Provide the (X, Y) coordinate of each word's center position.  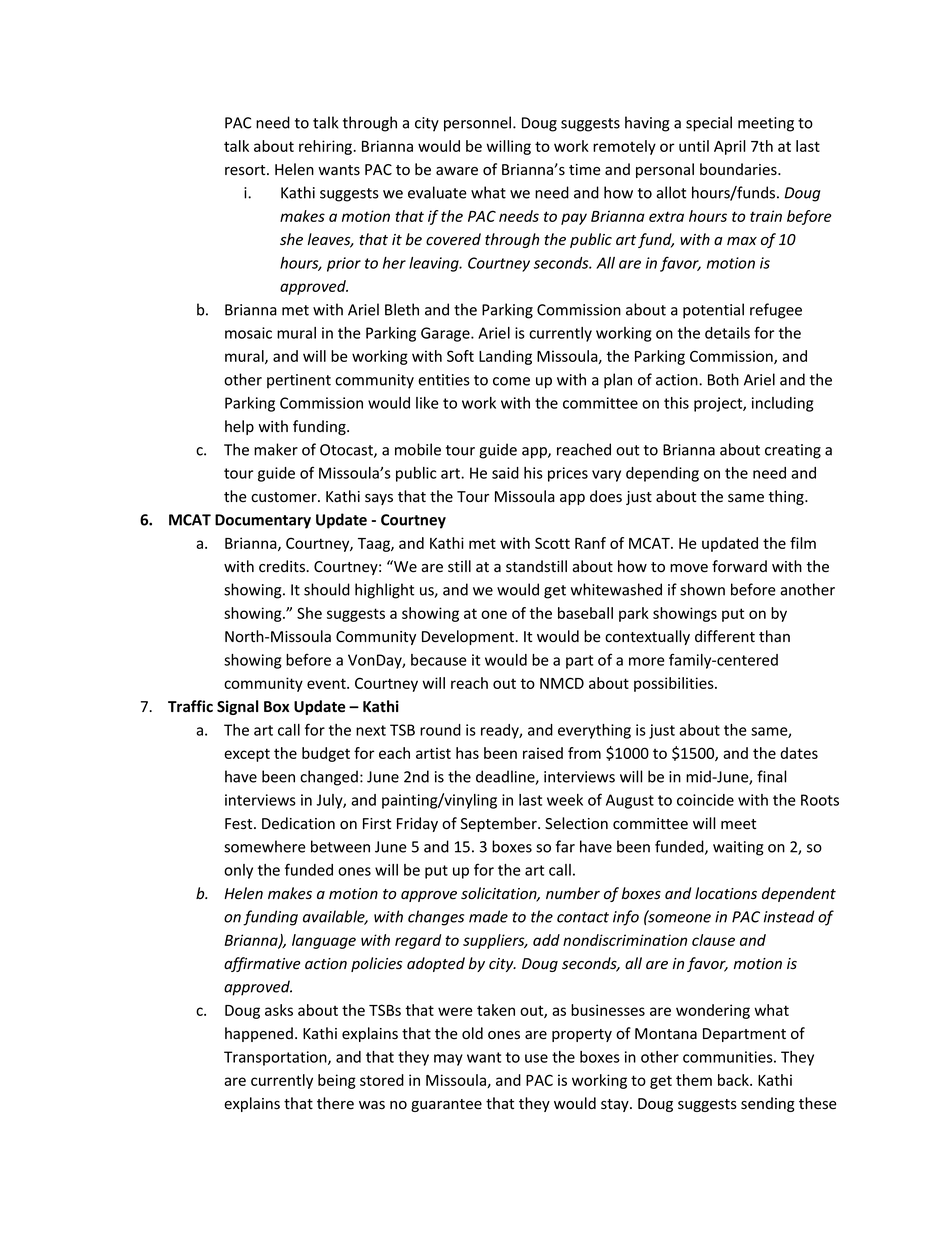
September (500, 824)
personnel (479, 124)
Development (469, 637)
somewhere (265, 846)
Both (723, 379)
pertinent (299, 381)
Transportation (276, 1058)
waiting (738, 848)
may (448, 1060)
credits (283, 566)
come (511, 381)
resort (246, 170)
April (729, 147)
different (725, 636)
